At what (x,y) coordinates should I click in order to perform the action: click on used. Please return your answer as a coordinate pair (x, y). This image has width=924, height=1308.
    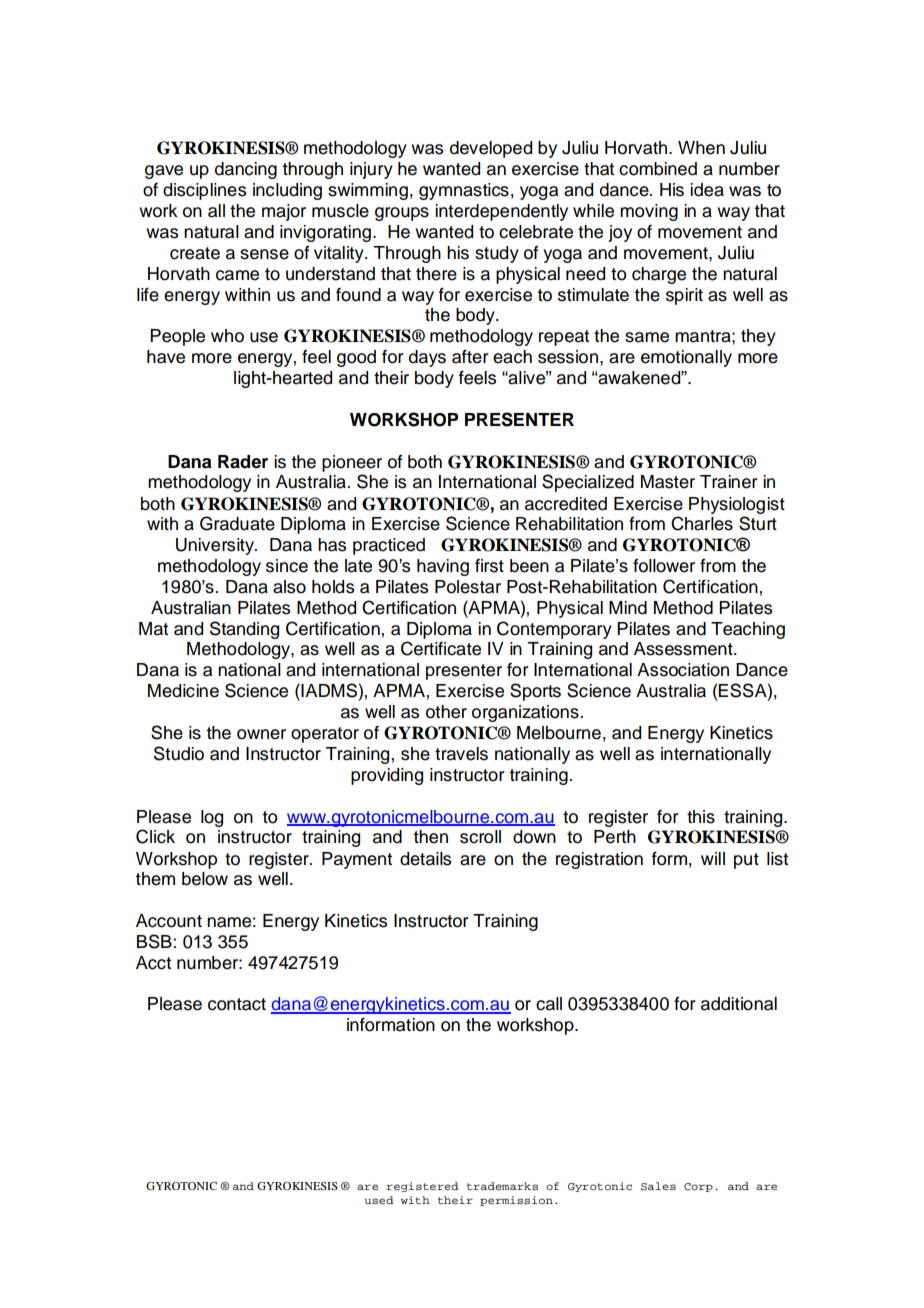
    Looking at the image, I should click on (378, 1200).
